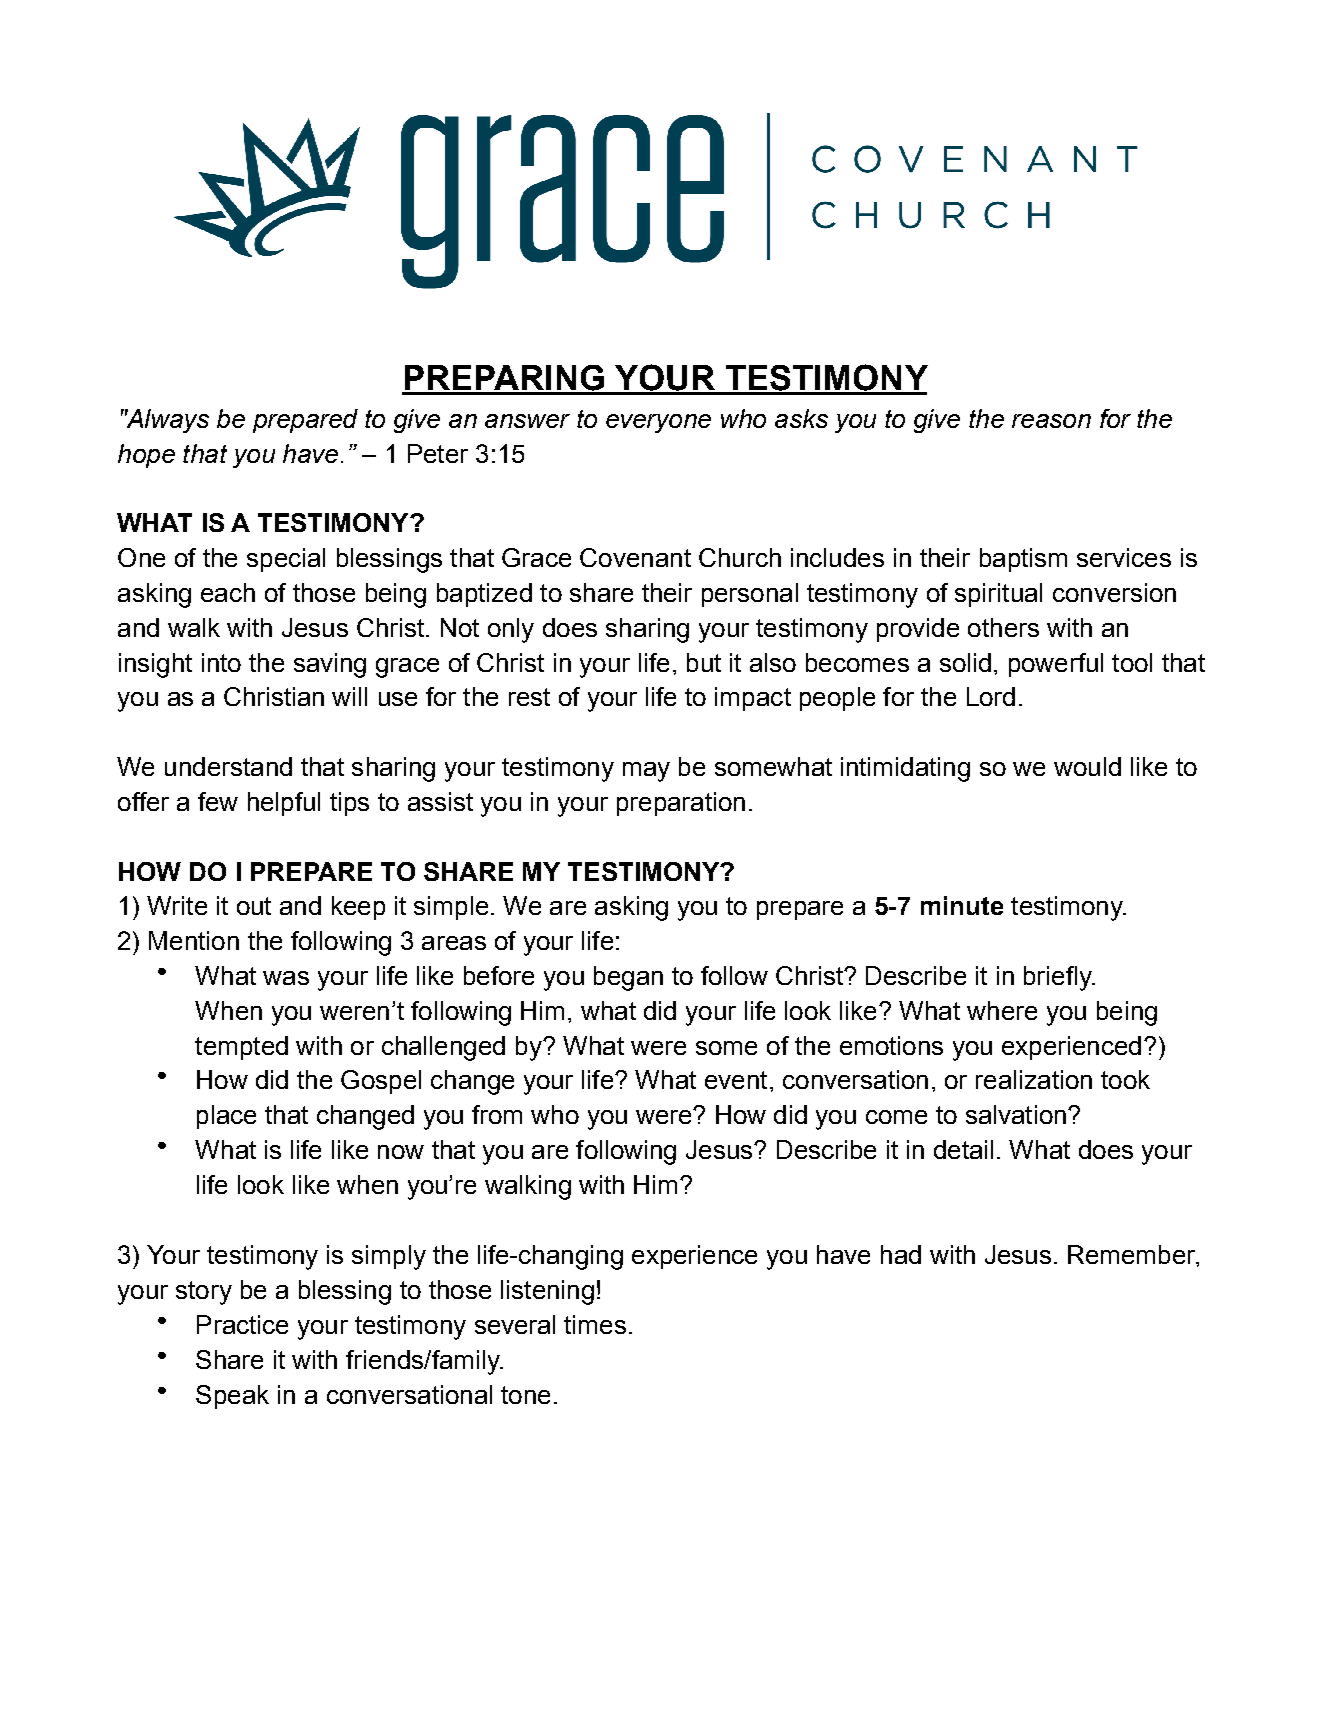 The height and width of the page is (1719, 1329). I want to click on minute, so click(962, 905).
